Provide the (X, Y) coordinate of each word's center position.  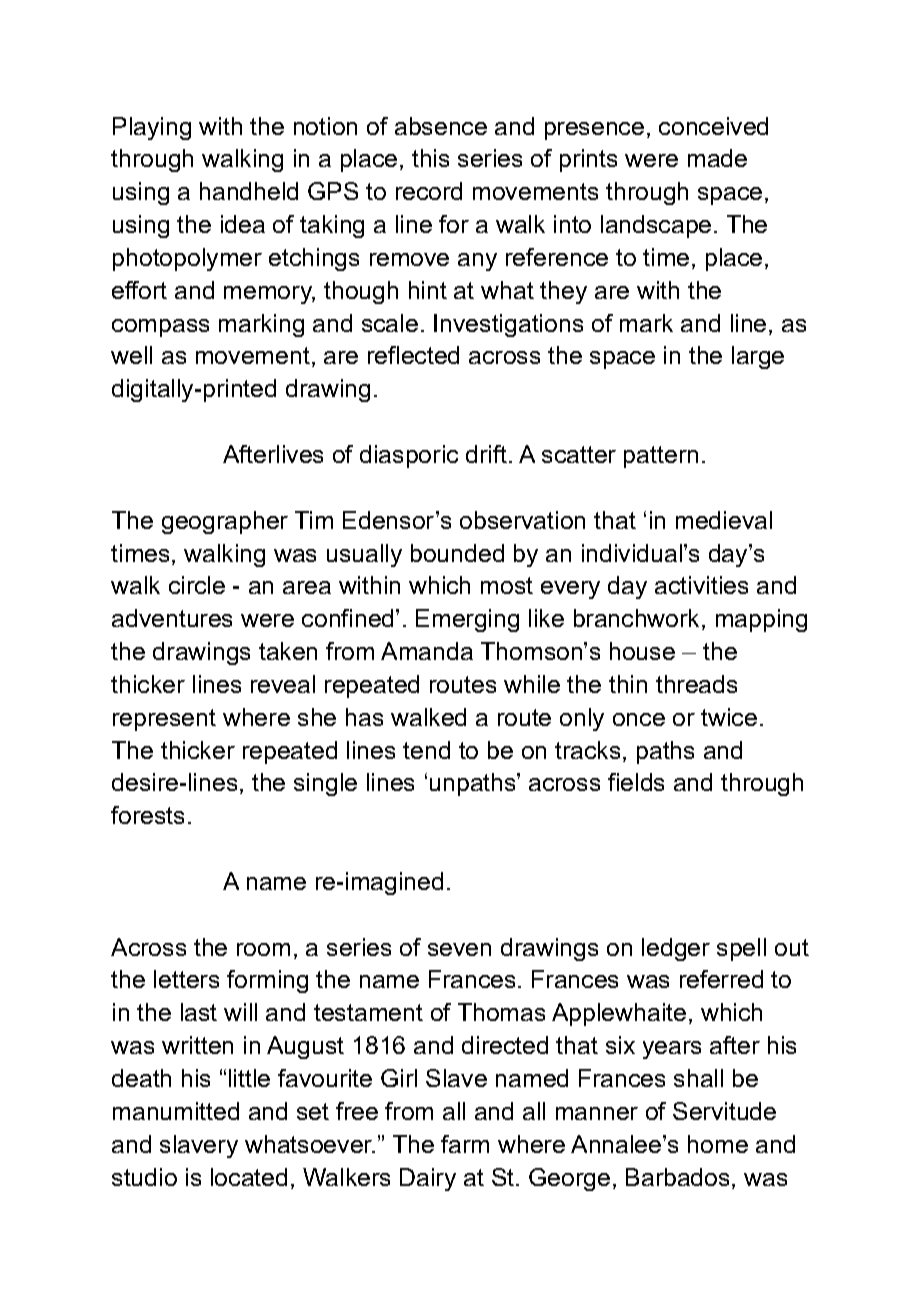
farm (465, 1144)
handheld (249, 191)
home (718, 1144)
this (430, 158)
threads (696, 684)
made (717, 158)
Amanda (427, 651)
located (249, 1177)
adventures (172, 618)
